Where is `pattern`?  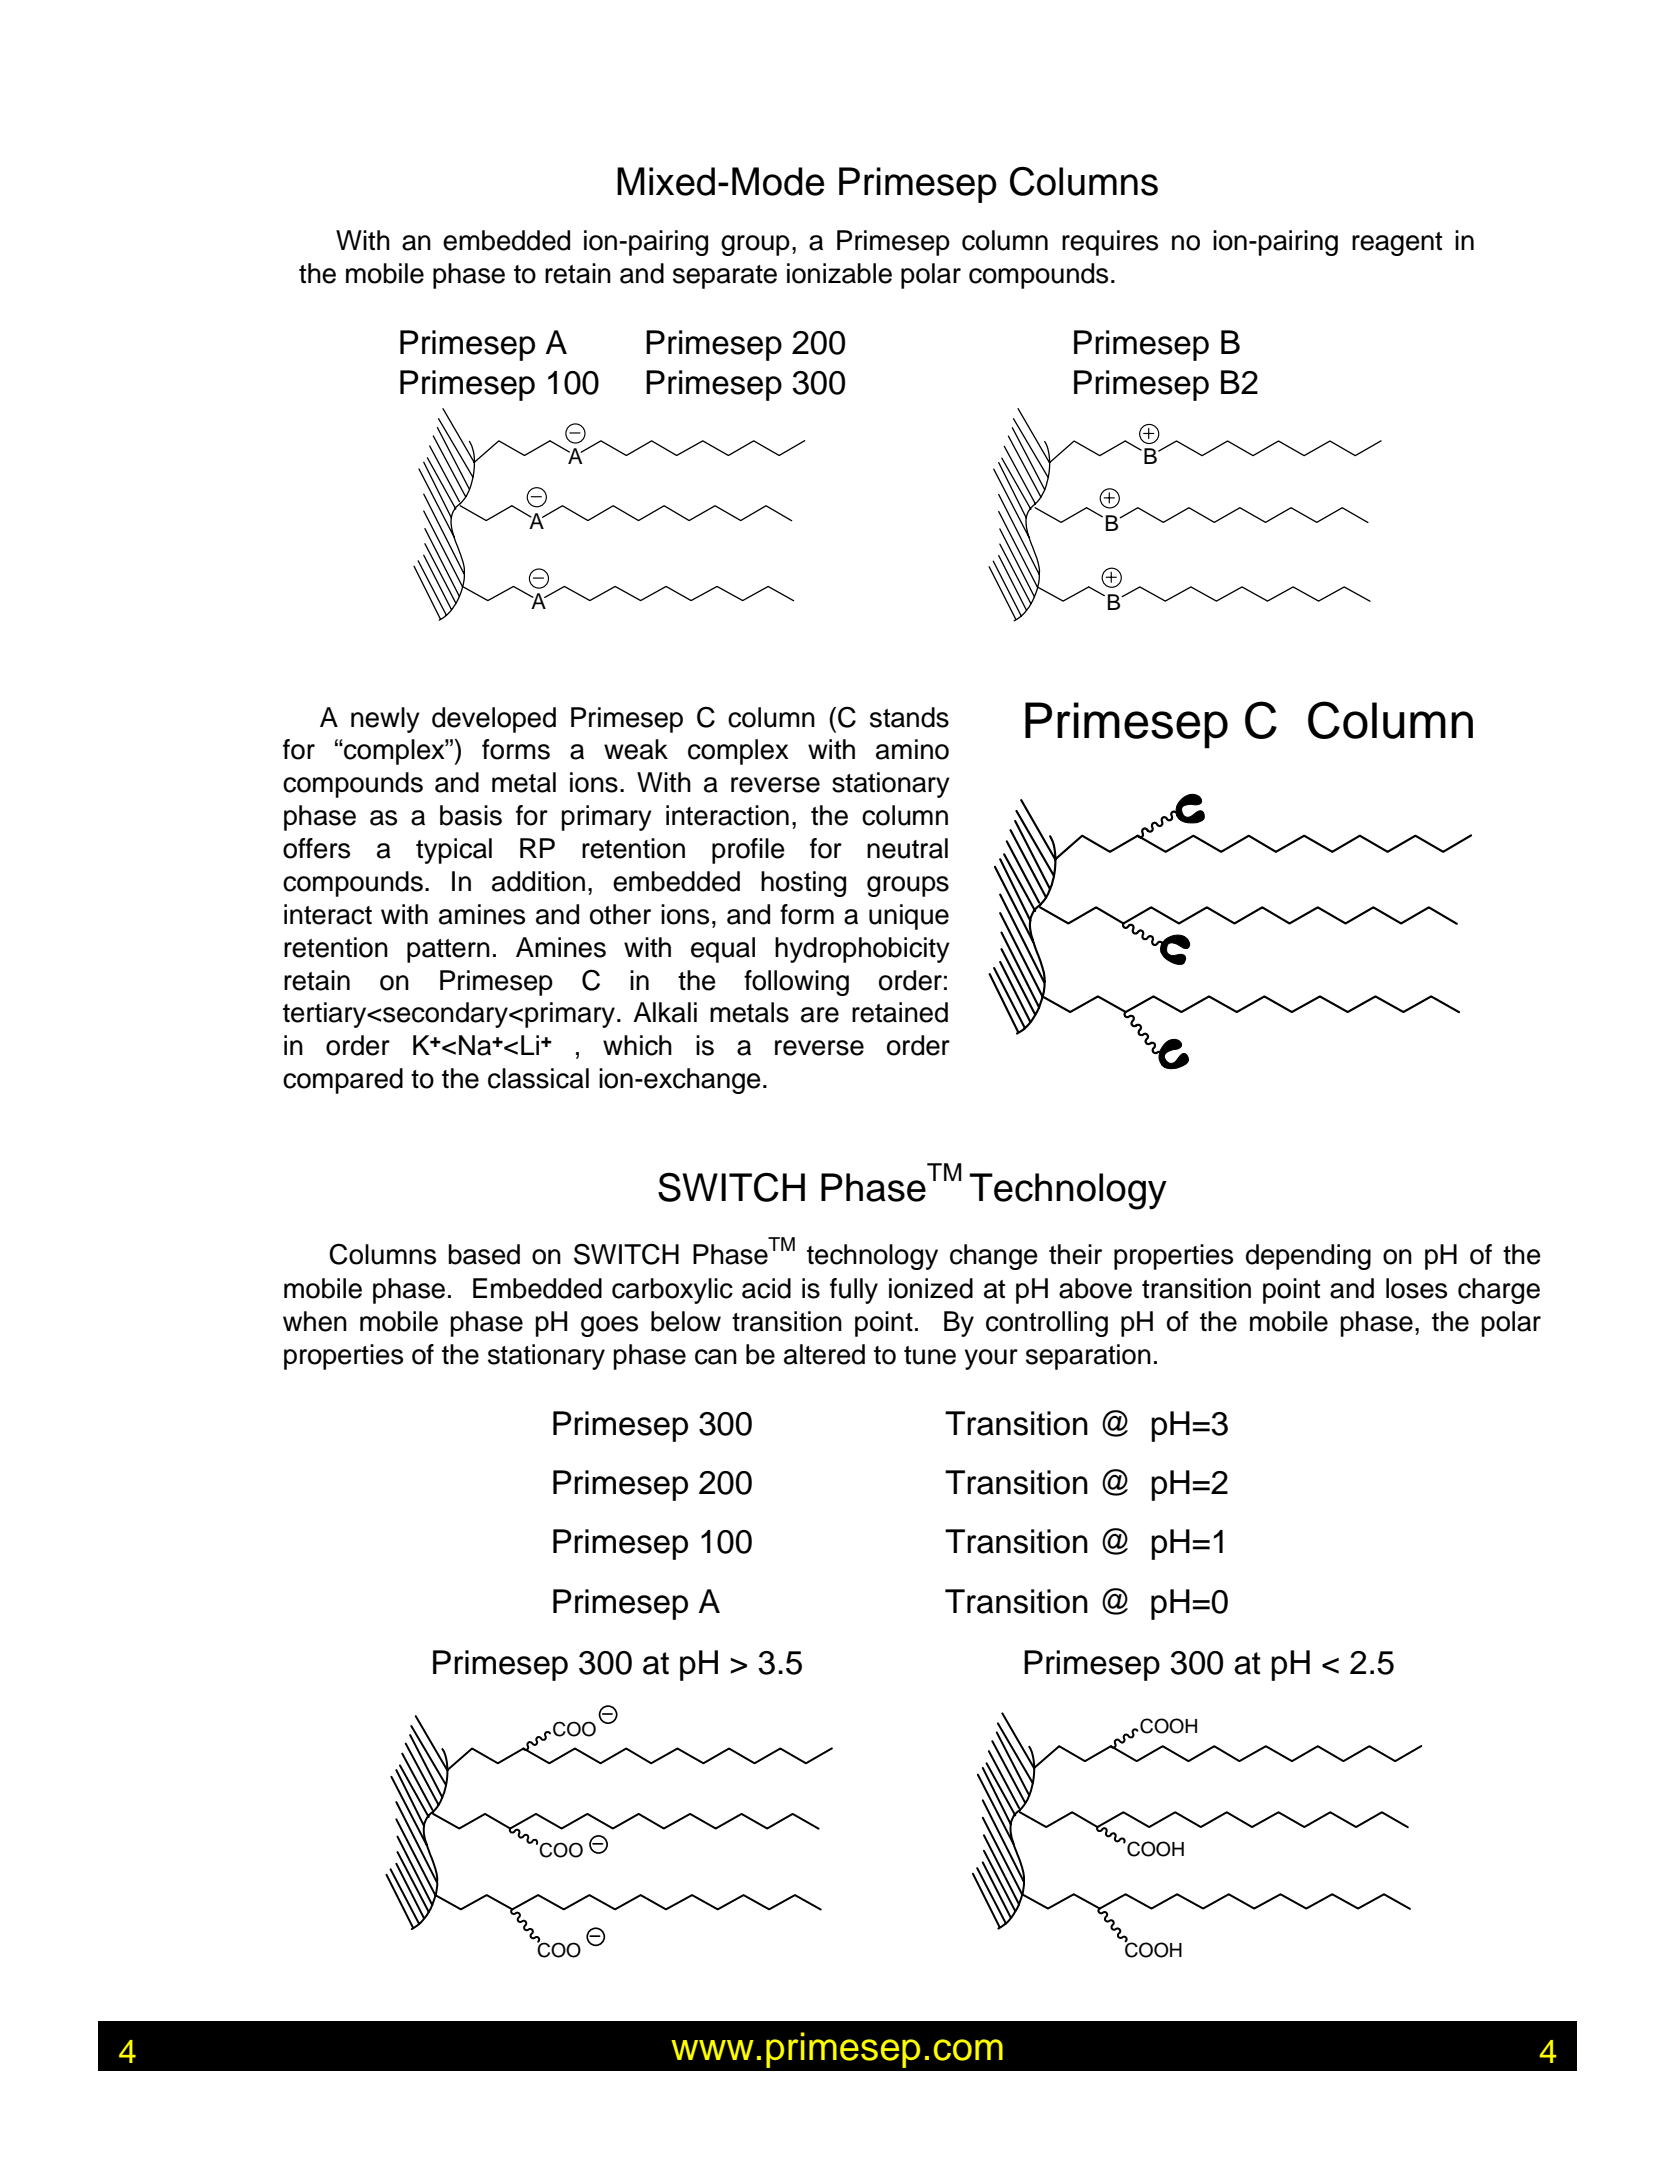
pattern is located at coordinates (448, 951).
